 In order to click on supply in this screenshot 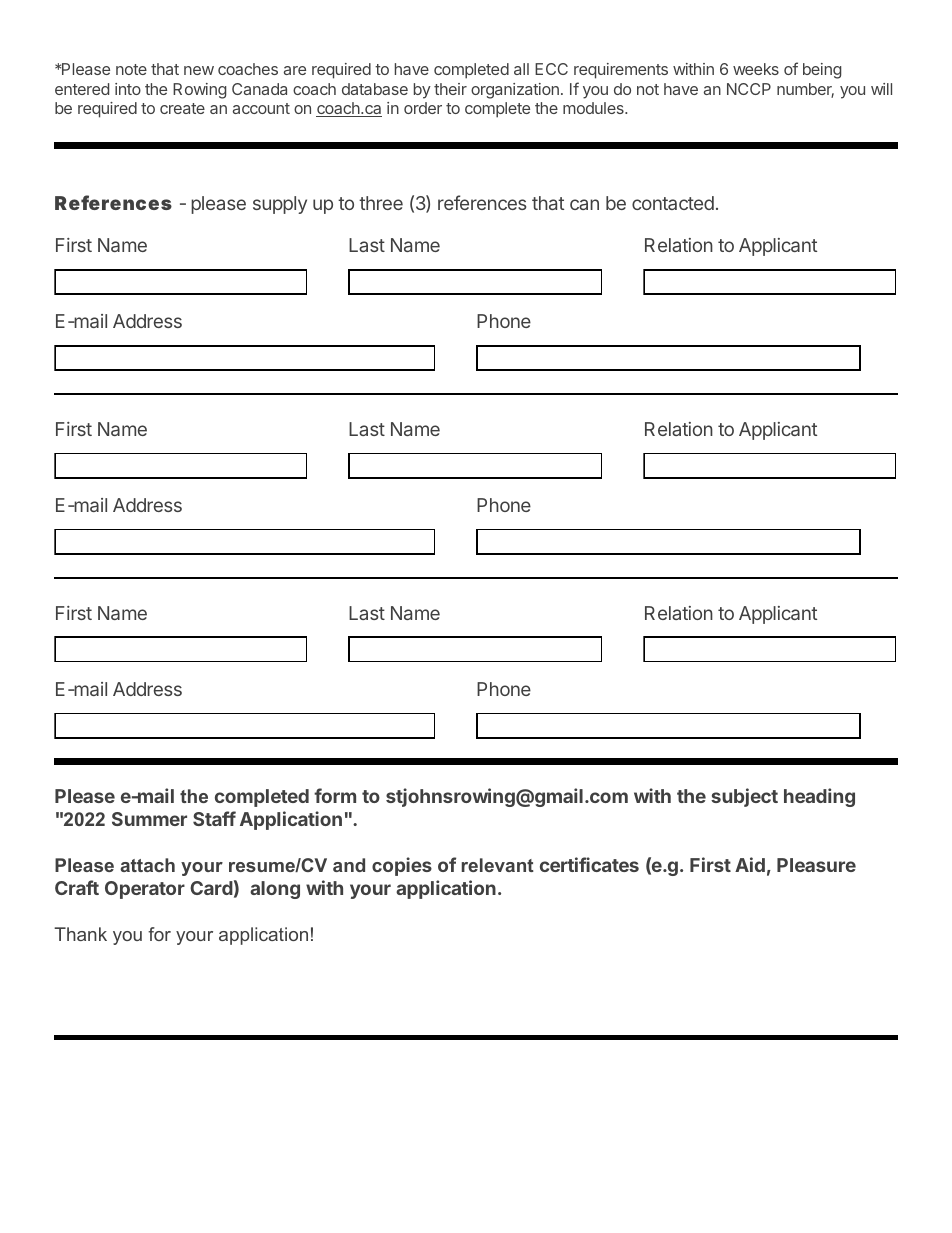, I will do `click(280, 205)`.
